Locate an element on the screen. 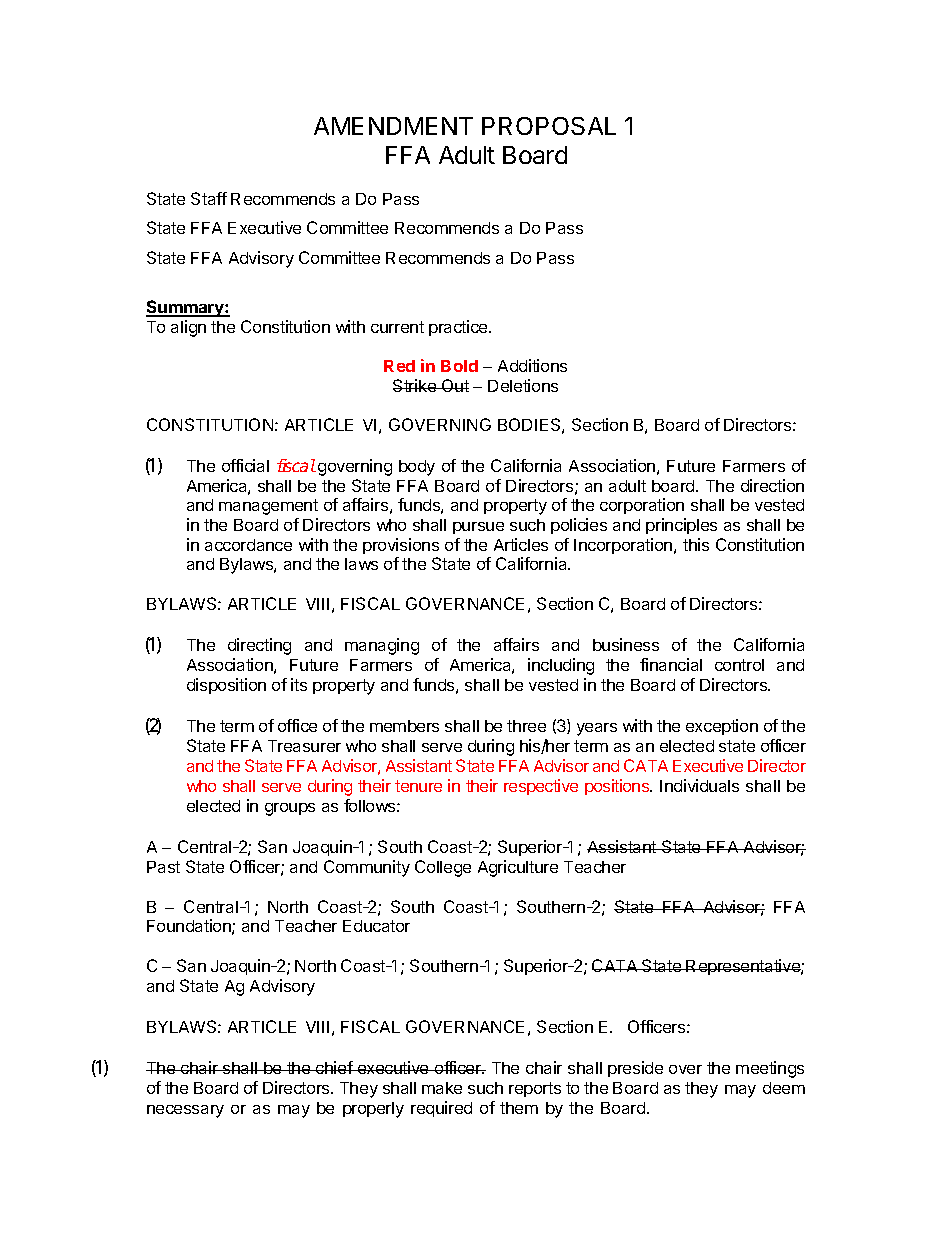 The image size is (952, 1233). necessary is located at coordinates (185, 1111).
